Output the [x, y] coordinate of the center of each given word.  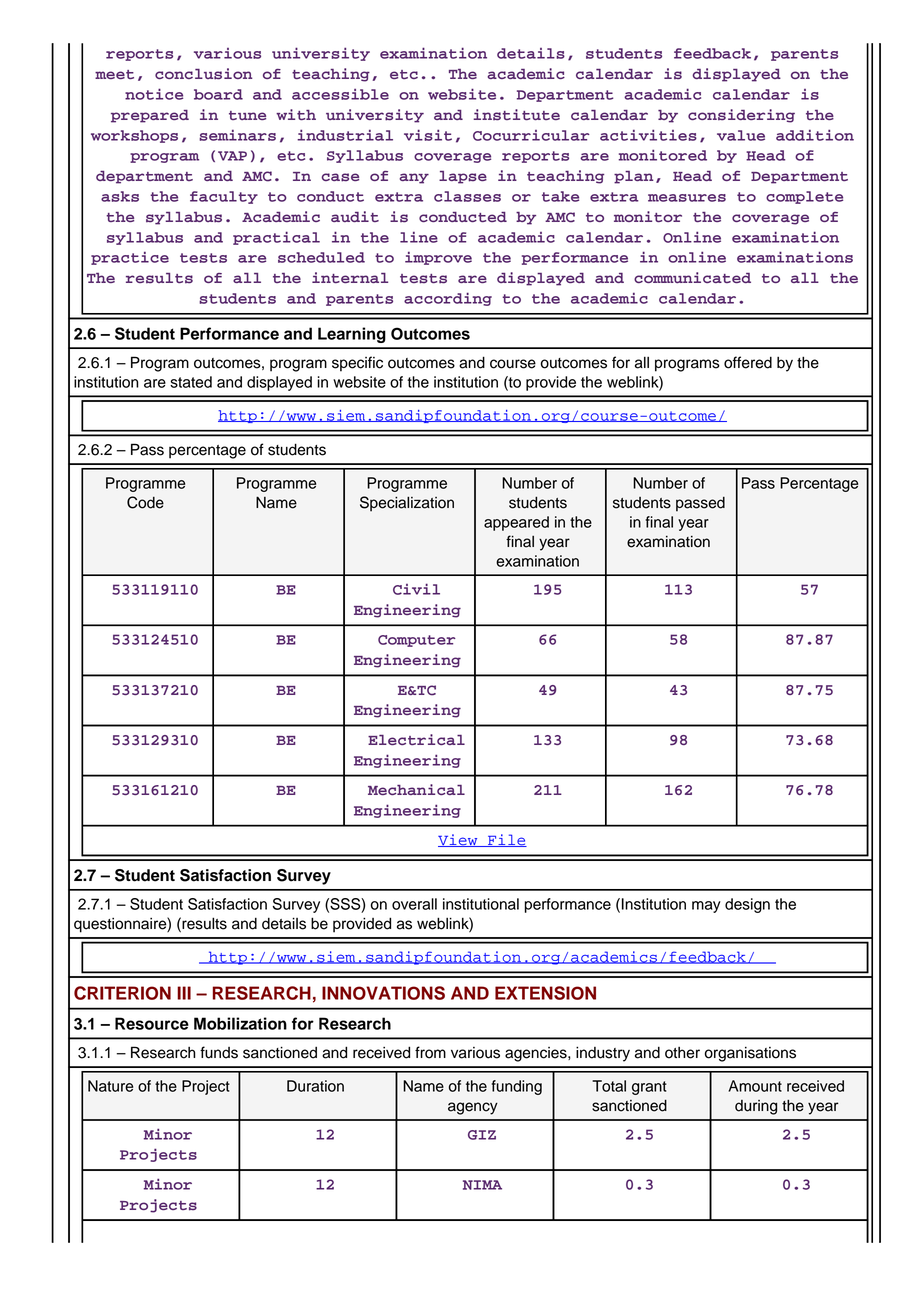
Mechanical [416, 789]
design [747, 905]
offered [748, 362]
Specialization [407, 504]
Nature [110, 1086]
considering [741, 116]
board [218, 94]
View [459, 840]
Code [145, 502]
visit [428, 135]
